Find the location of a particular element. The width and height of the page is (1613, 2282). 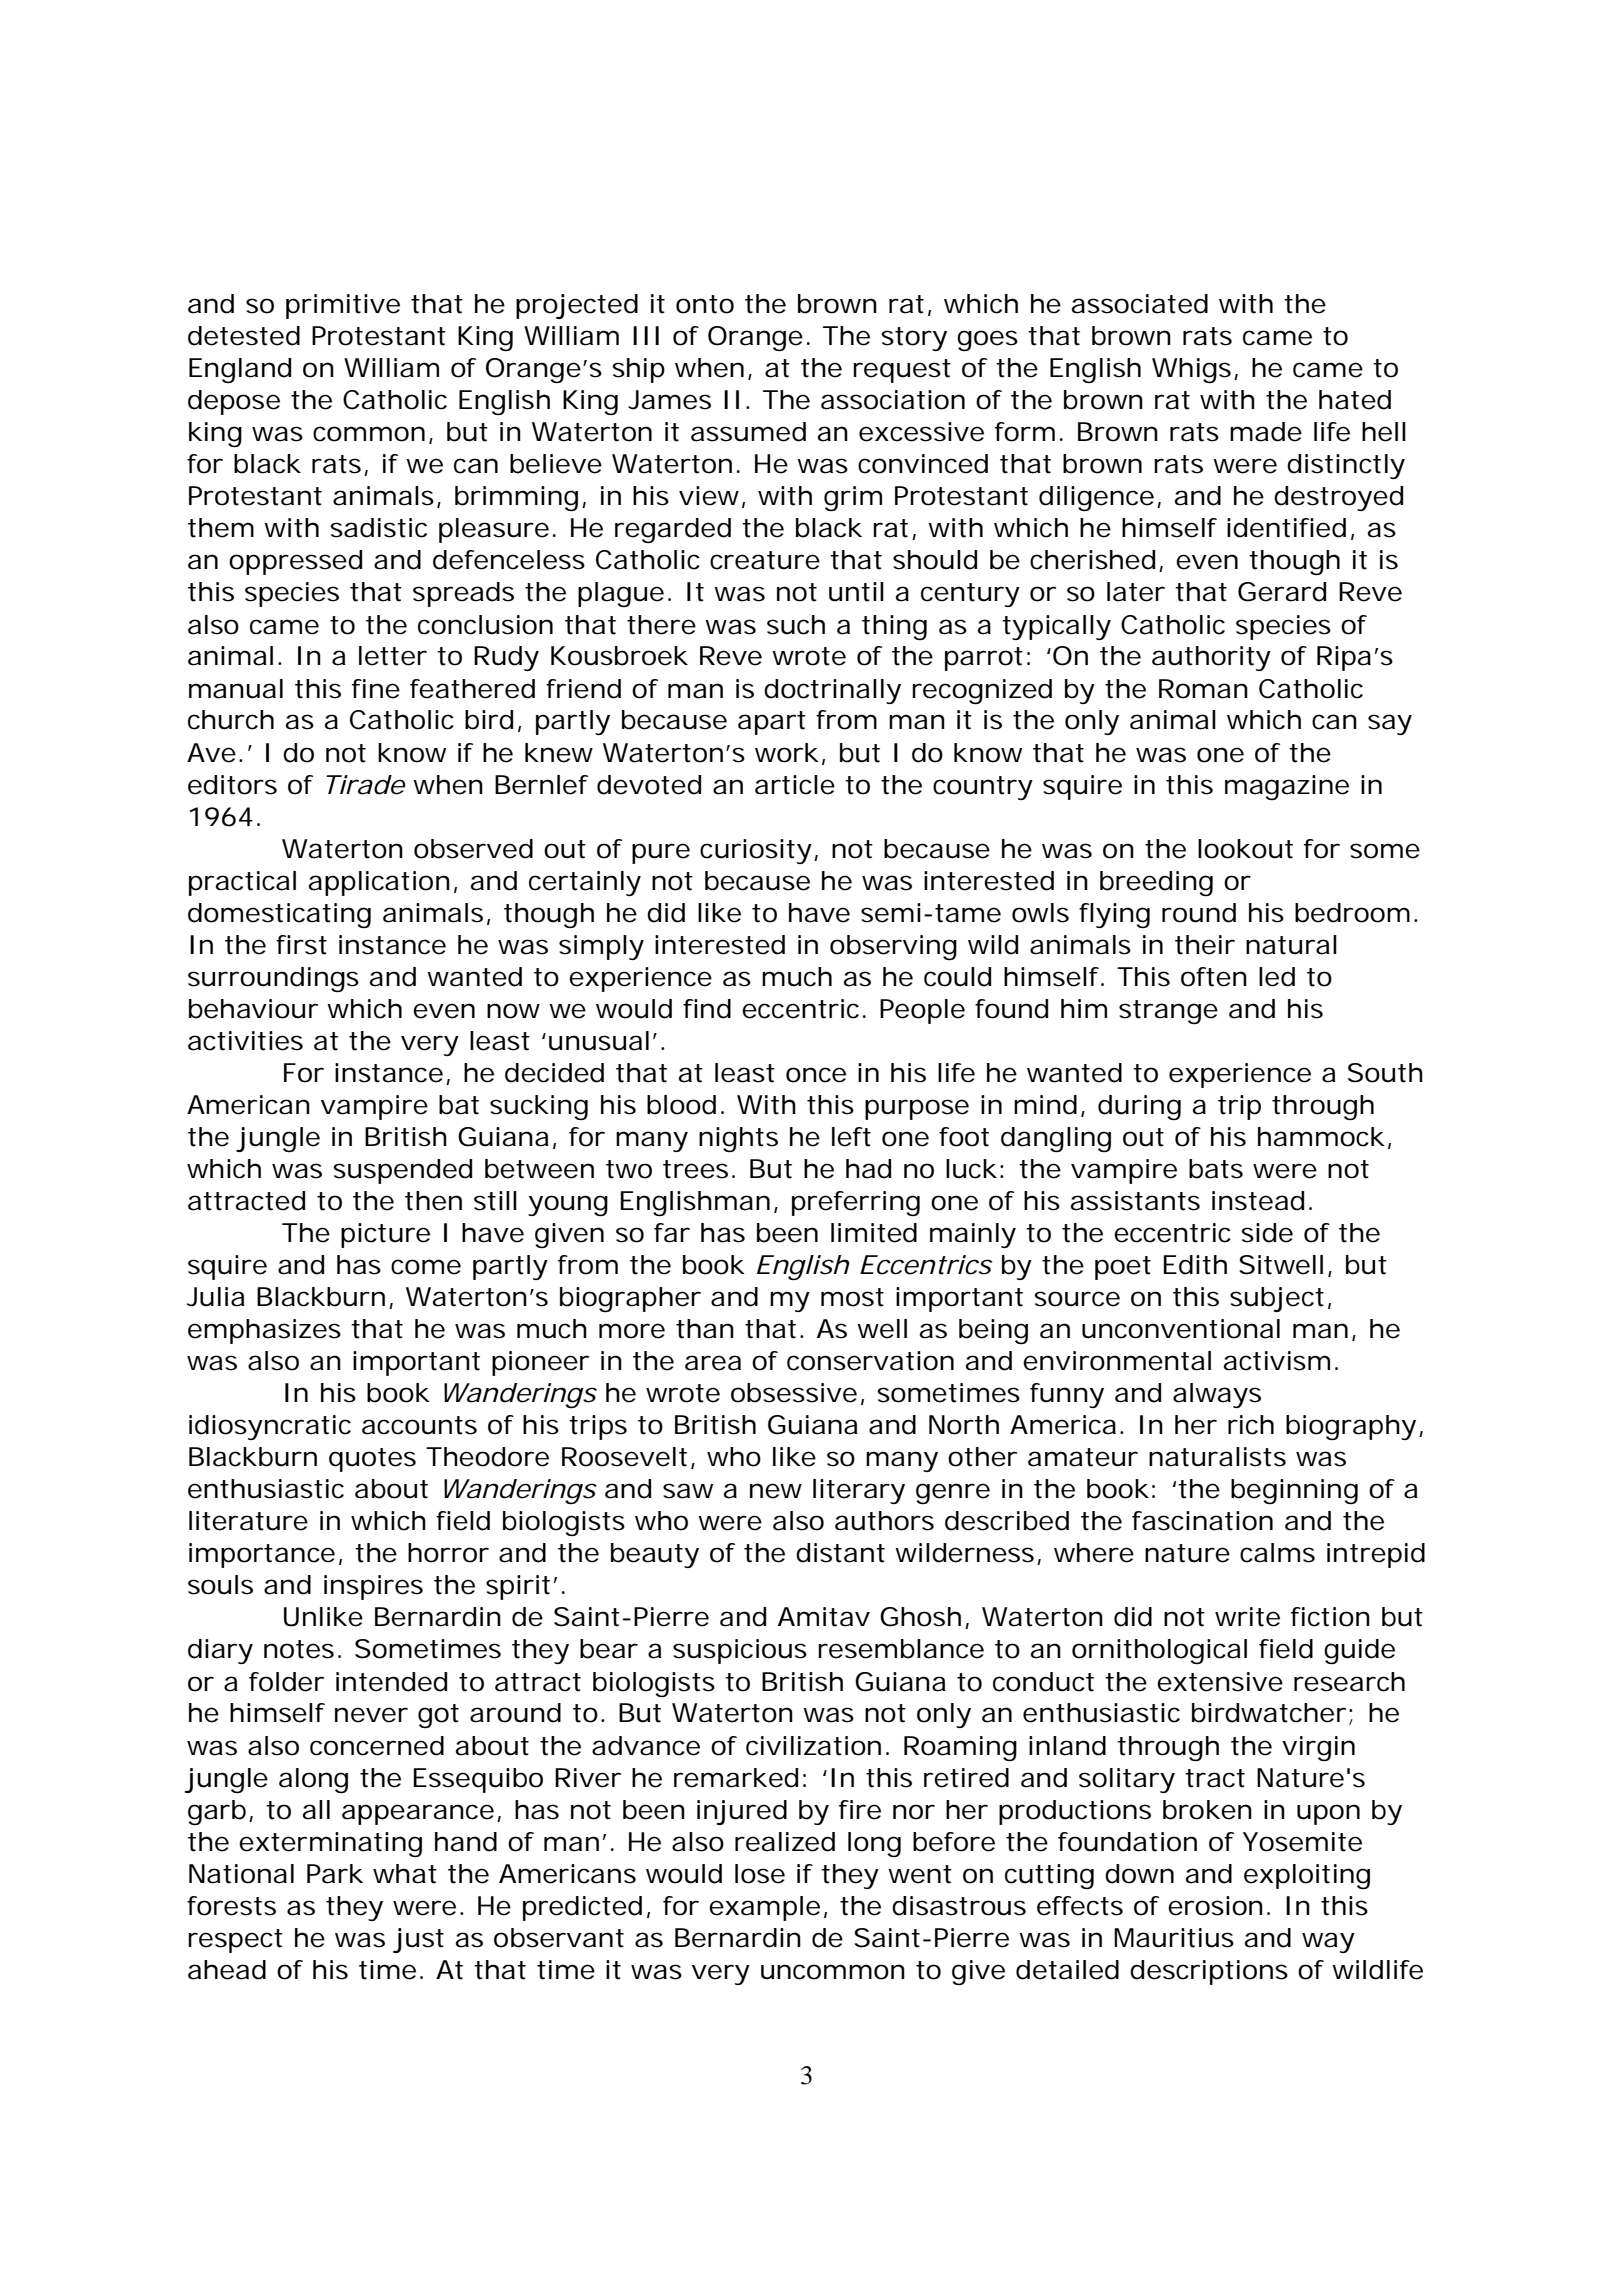

broken is located at coordinates (1205, 1810).
